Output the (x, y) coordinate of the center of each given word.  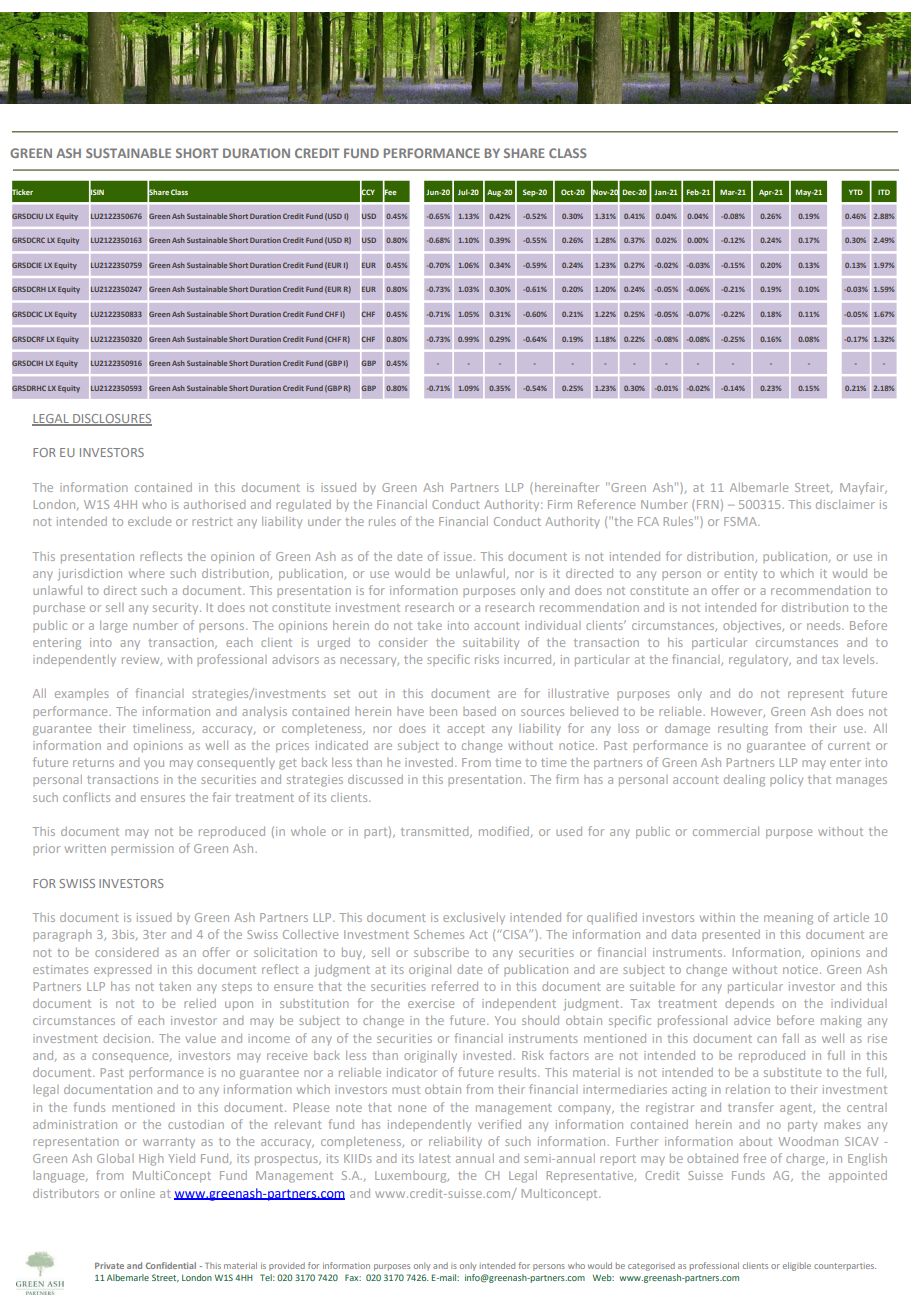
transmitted (436, 832)
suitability (491, 643)
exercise (431, 1003)
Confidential (171, 1265)
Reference (606, 504)
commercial (726, 831)
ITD (884, 192)
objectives (753, 627)
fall (790, 1038)
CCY (367, 192)
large (113, 627)
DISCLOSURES (111, 420)
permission (142, 849)
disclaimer (845, 504)
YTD (856, 192)
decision (128, 1038)
